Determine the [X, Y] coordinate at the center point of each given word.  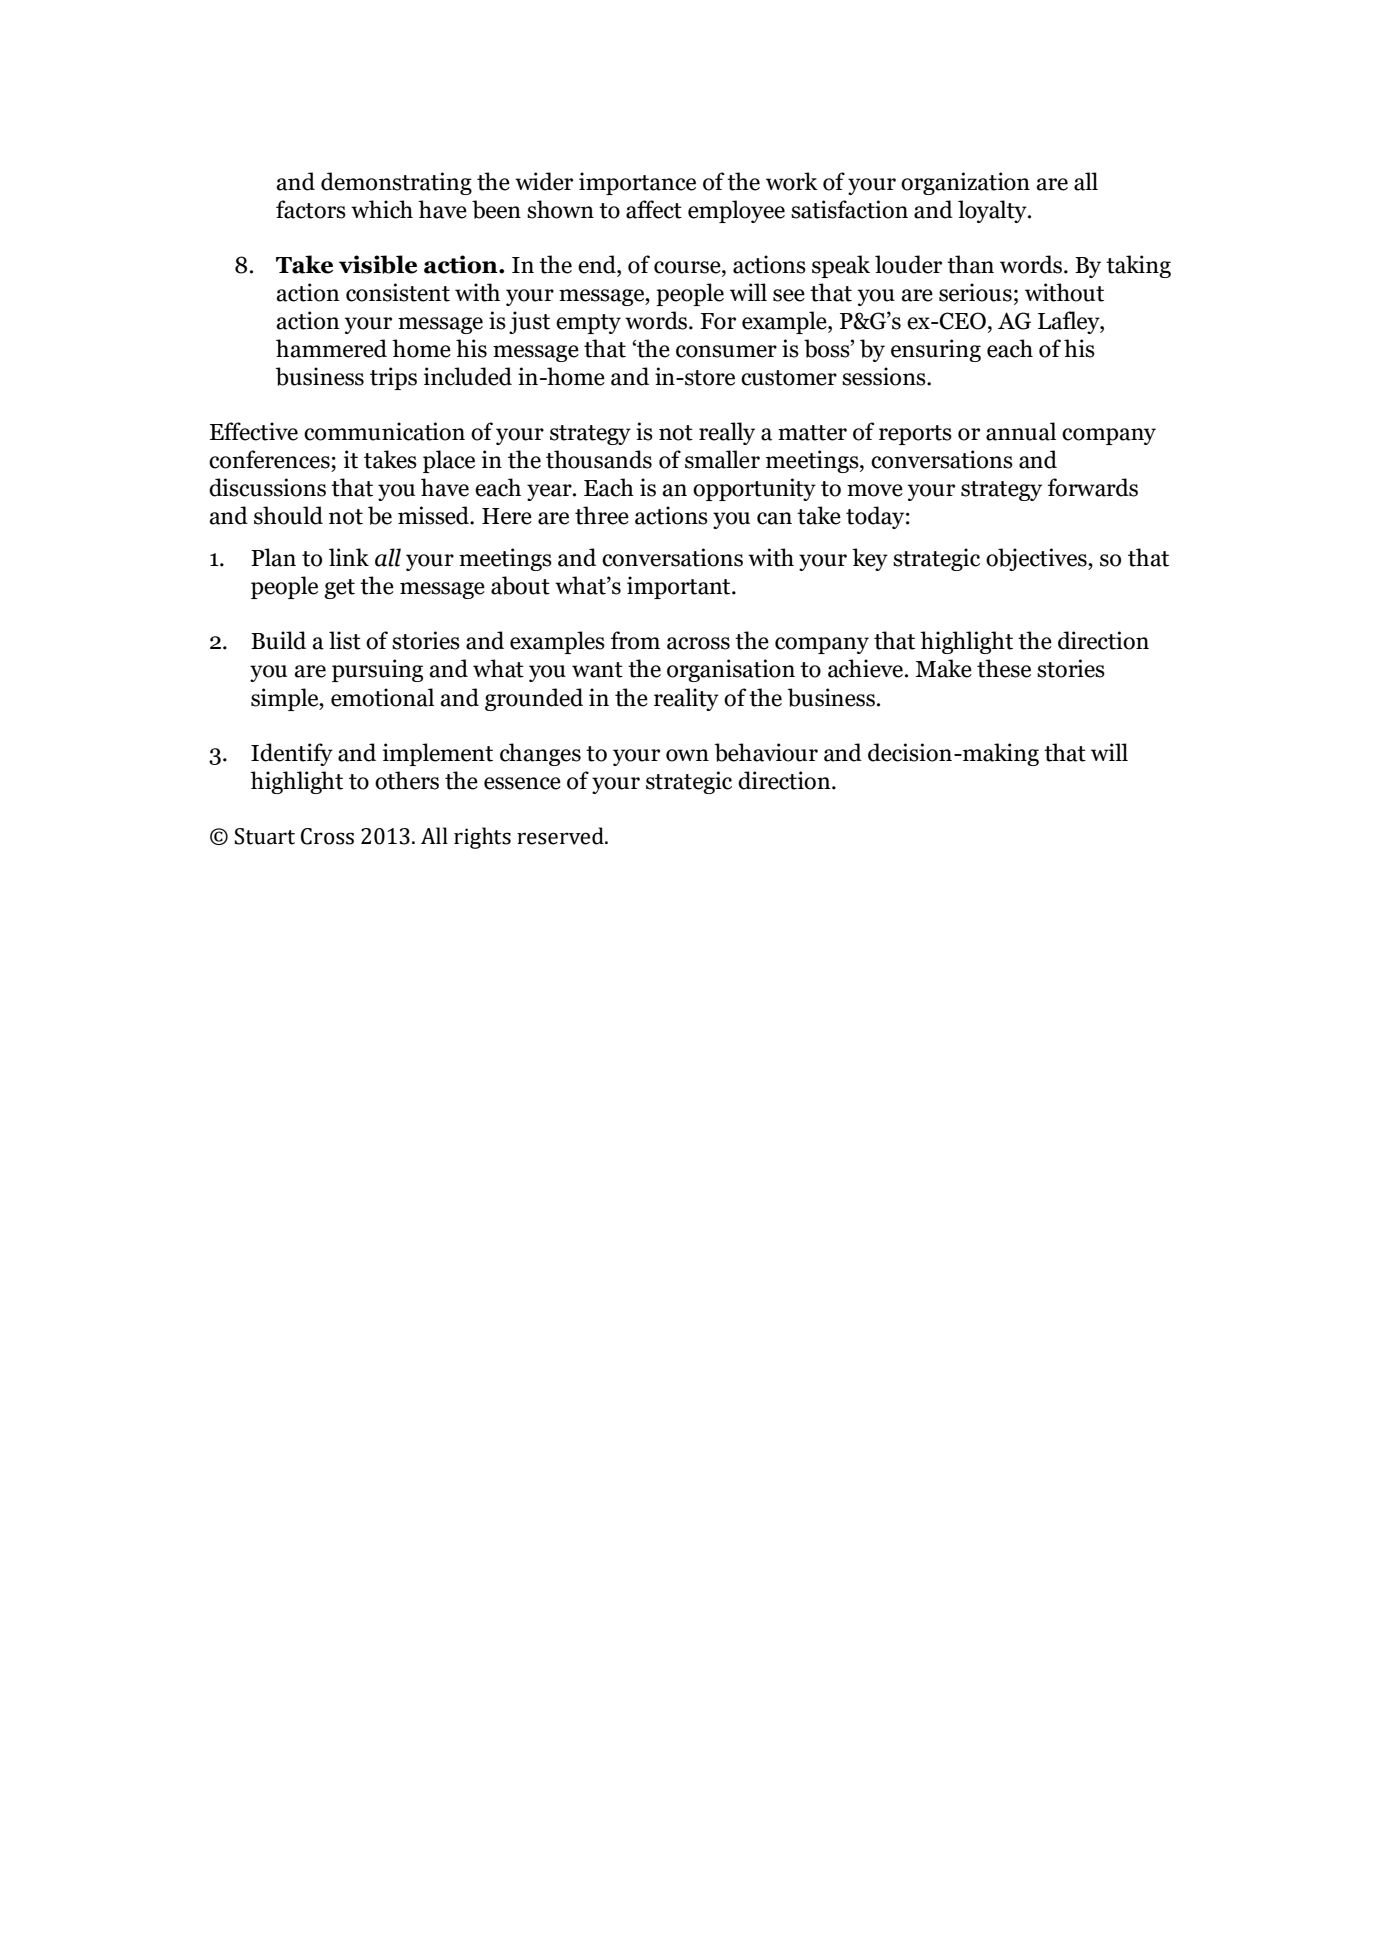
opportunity [754, 489]
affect [654, 209]
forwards [1093, 487]
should [288, 515]
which [382, 209]
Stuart [264, 836]
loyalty [993, 211]
